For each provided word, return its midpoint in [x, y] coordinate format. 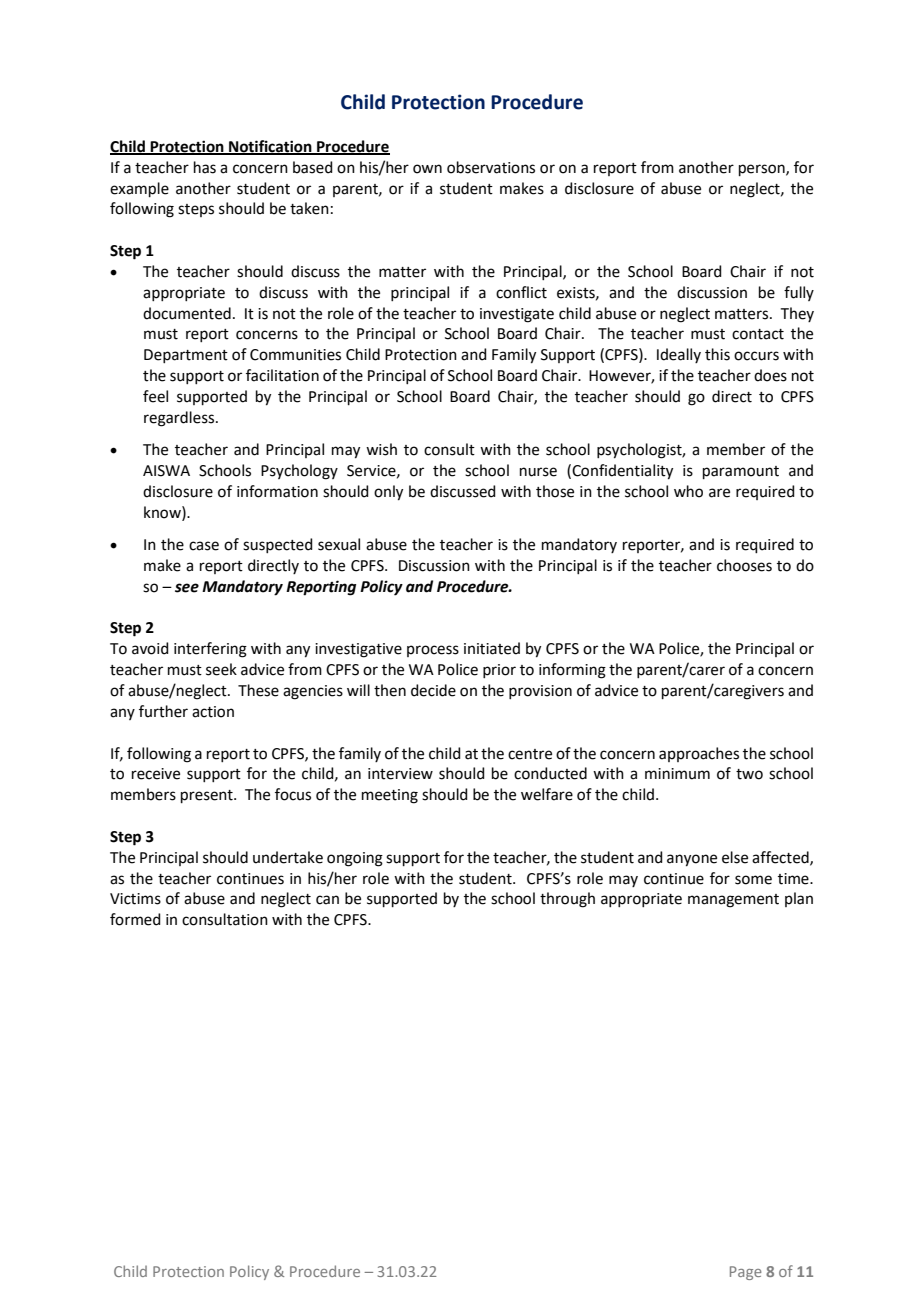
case [204, 546]
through [567, 900]
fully [799, 293]
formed [135, 919]
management [733, 901]
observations [491, 167]
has [205, 167]
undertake [288, 857]
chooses [744, 565]
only [388, 493]
